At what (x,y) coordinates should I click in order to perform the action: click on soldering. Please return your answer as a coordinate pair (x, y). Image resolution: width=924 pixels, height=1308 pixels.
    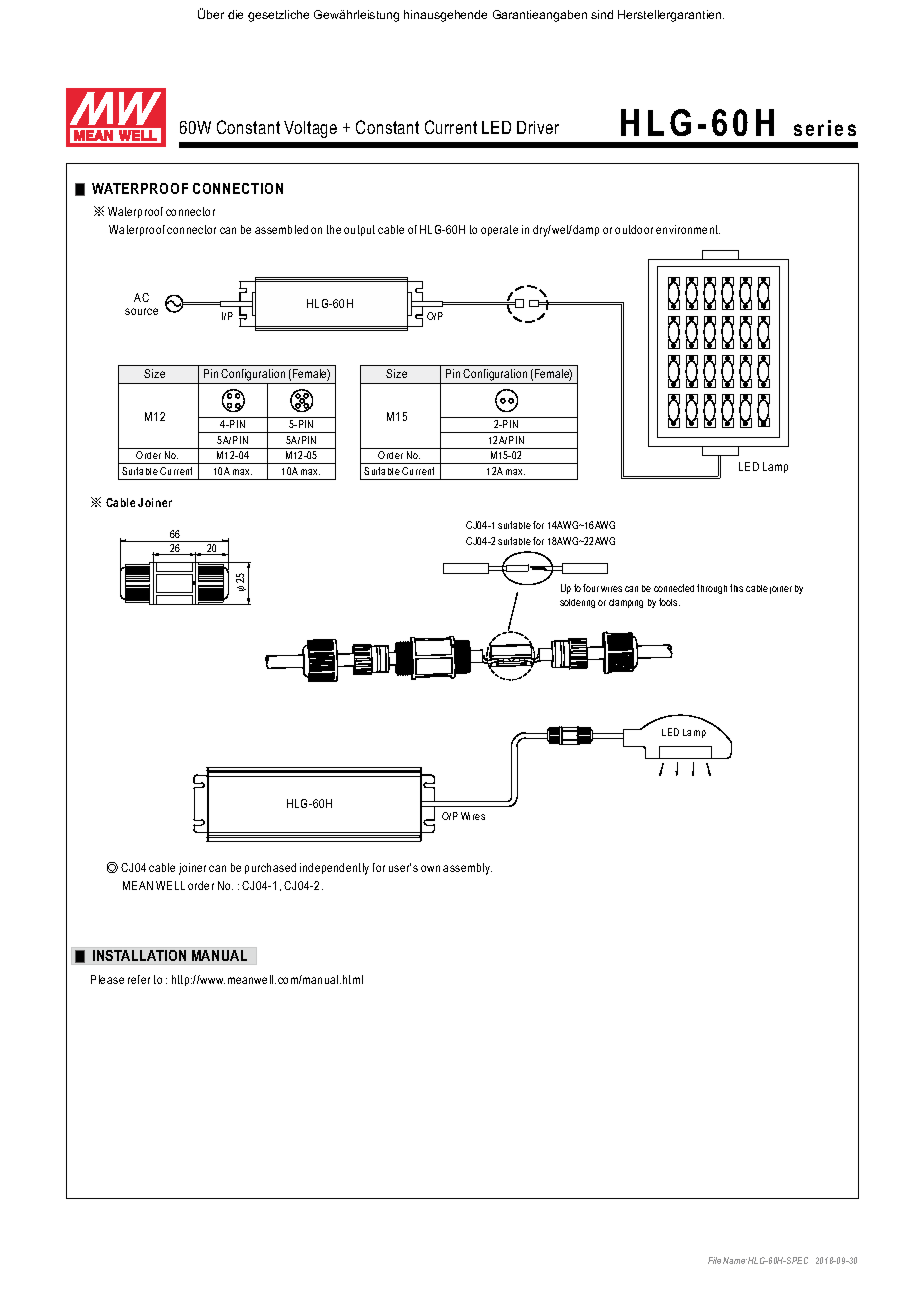
    Looking at the image, I should click on (577, 603).
